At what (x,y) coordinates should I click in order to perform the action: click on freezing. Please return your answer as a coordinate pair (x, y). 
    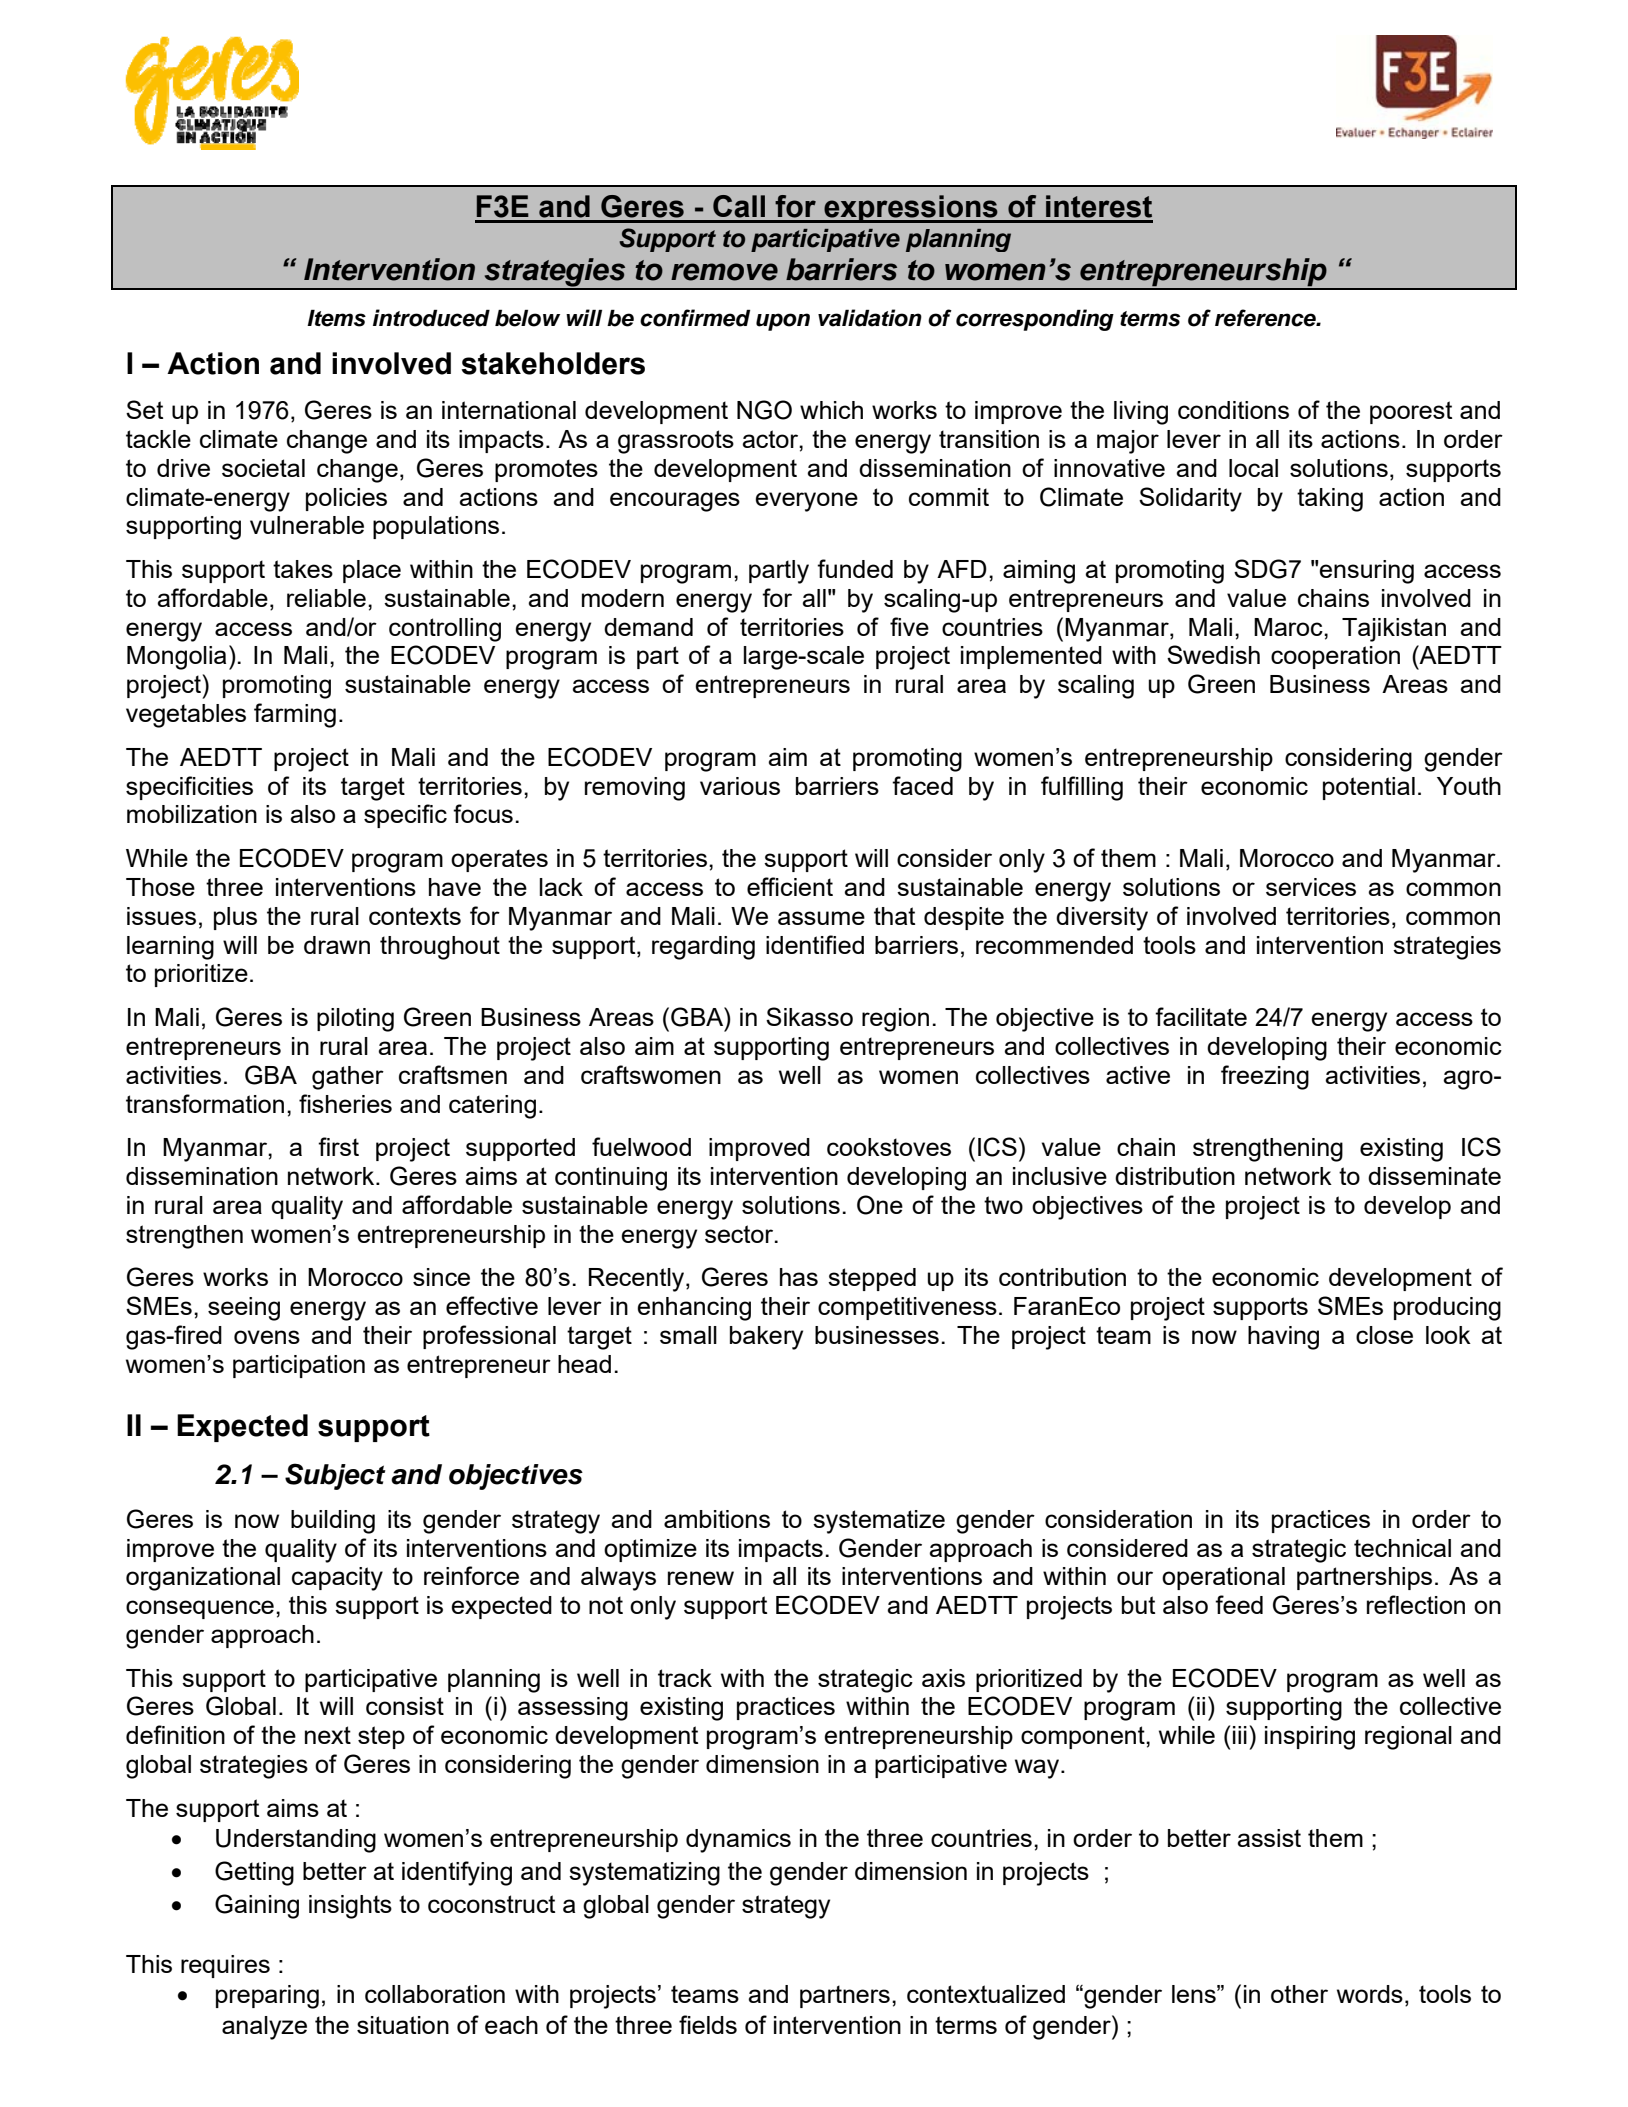
    Looking at the image, I should click on (1265, 1077).
